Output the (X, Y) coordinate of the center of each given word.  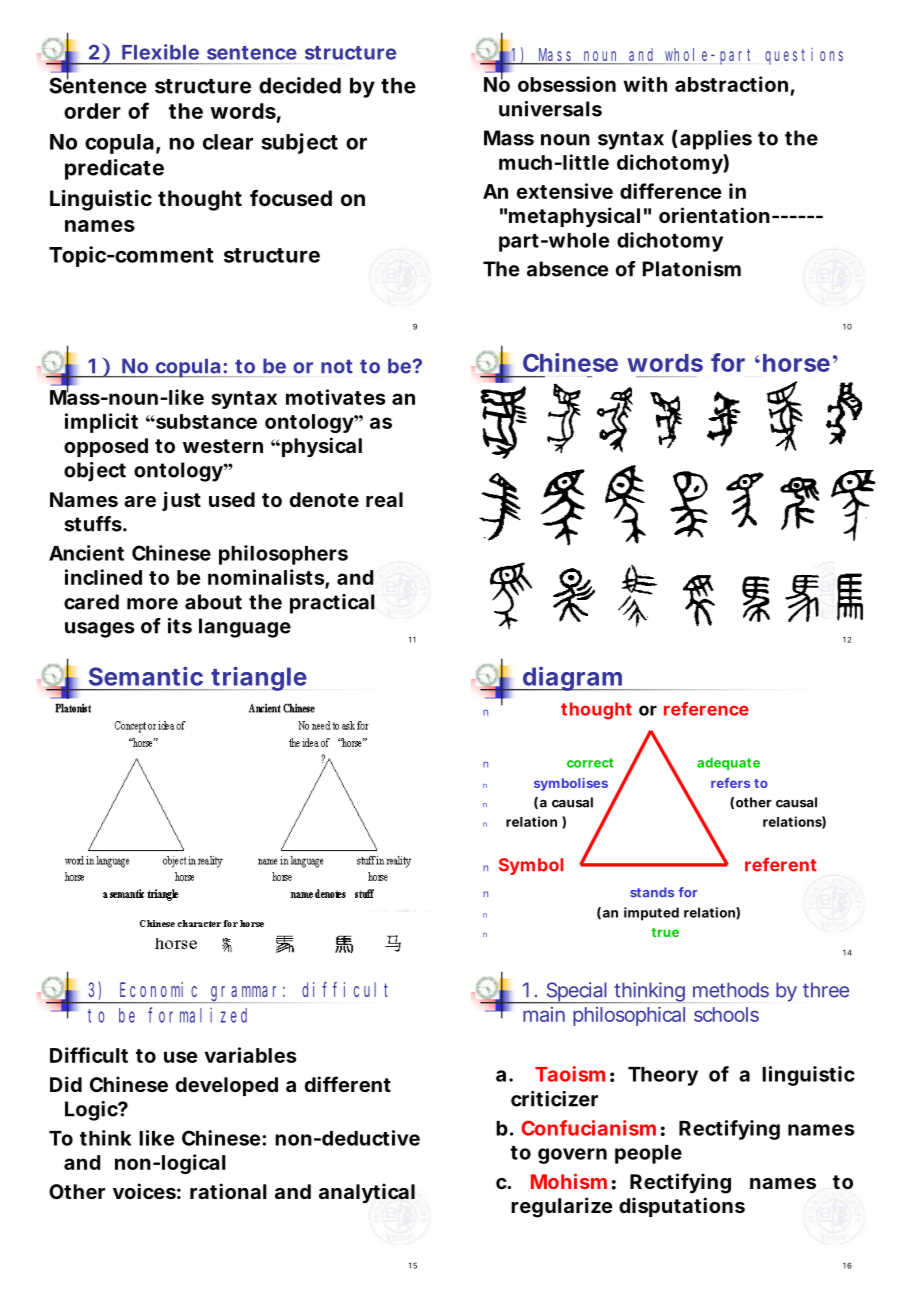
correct (590, 763)
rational (228, 1191)
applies (716, 140)
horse (796, 363)
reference (706, 709)
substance (205, 421)
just (181, 501)
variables (251, 1055)
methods (731, 990)
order (92, 111)
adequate (728, 763)
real (384, 499)
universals (550, 109)
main (544, 1014)
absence (568, 269)
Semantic (146, 676)
